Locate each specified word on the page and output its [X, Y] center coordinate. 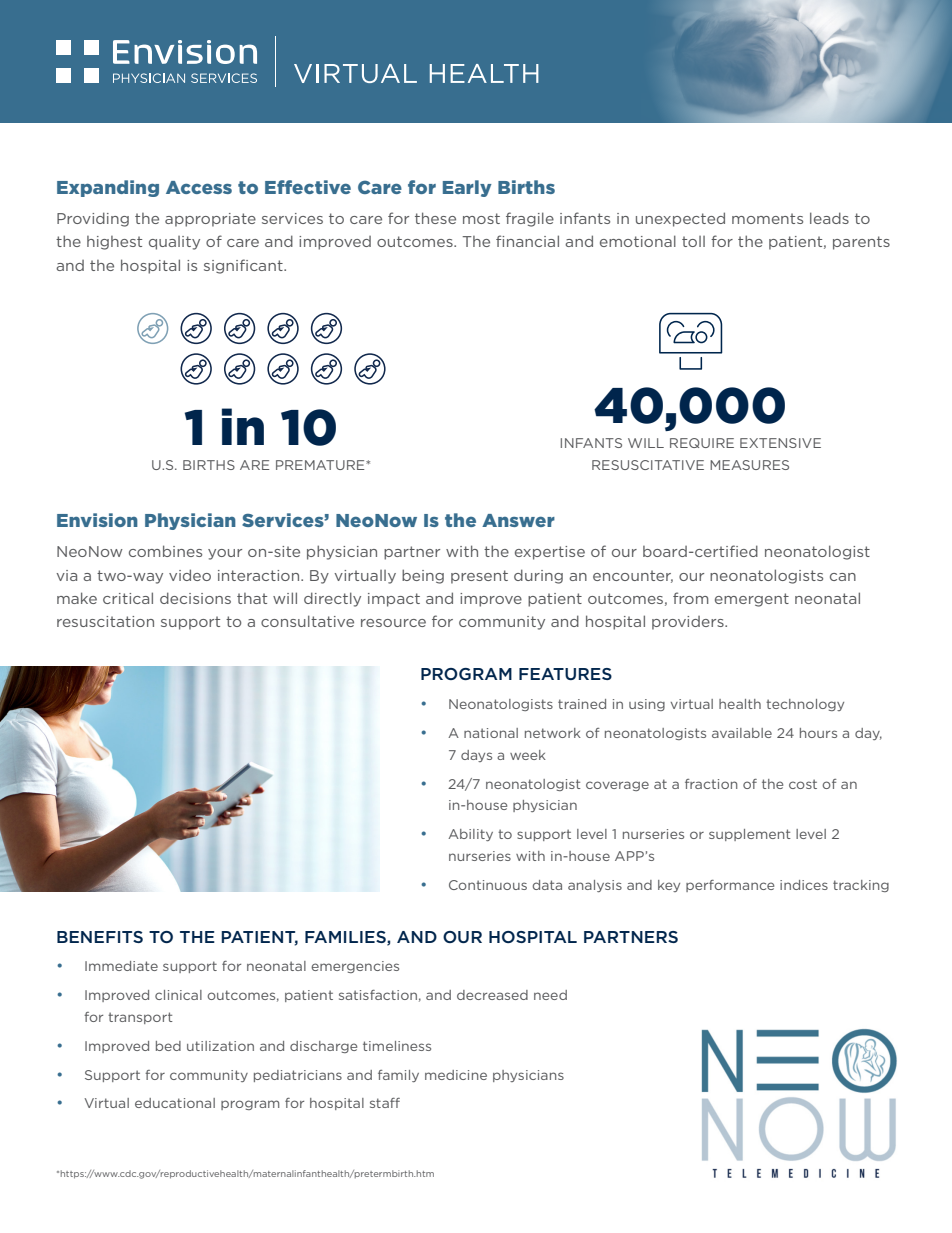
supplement [750, 835]
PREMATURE [321, 465]
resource [393, 623]
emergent [752, 600]
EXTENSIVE [780, 443]
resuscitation [105, 621]
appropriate [210, 220]
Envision [97, 520]
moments [767, 218]
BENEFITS [100, 937]
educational [175, 1103]
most [481, 218]
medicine [456, 1075]
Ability [470, 835]
